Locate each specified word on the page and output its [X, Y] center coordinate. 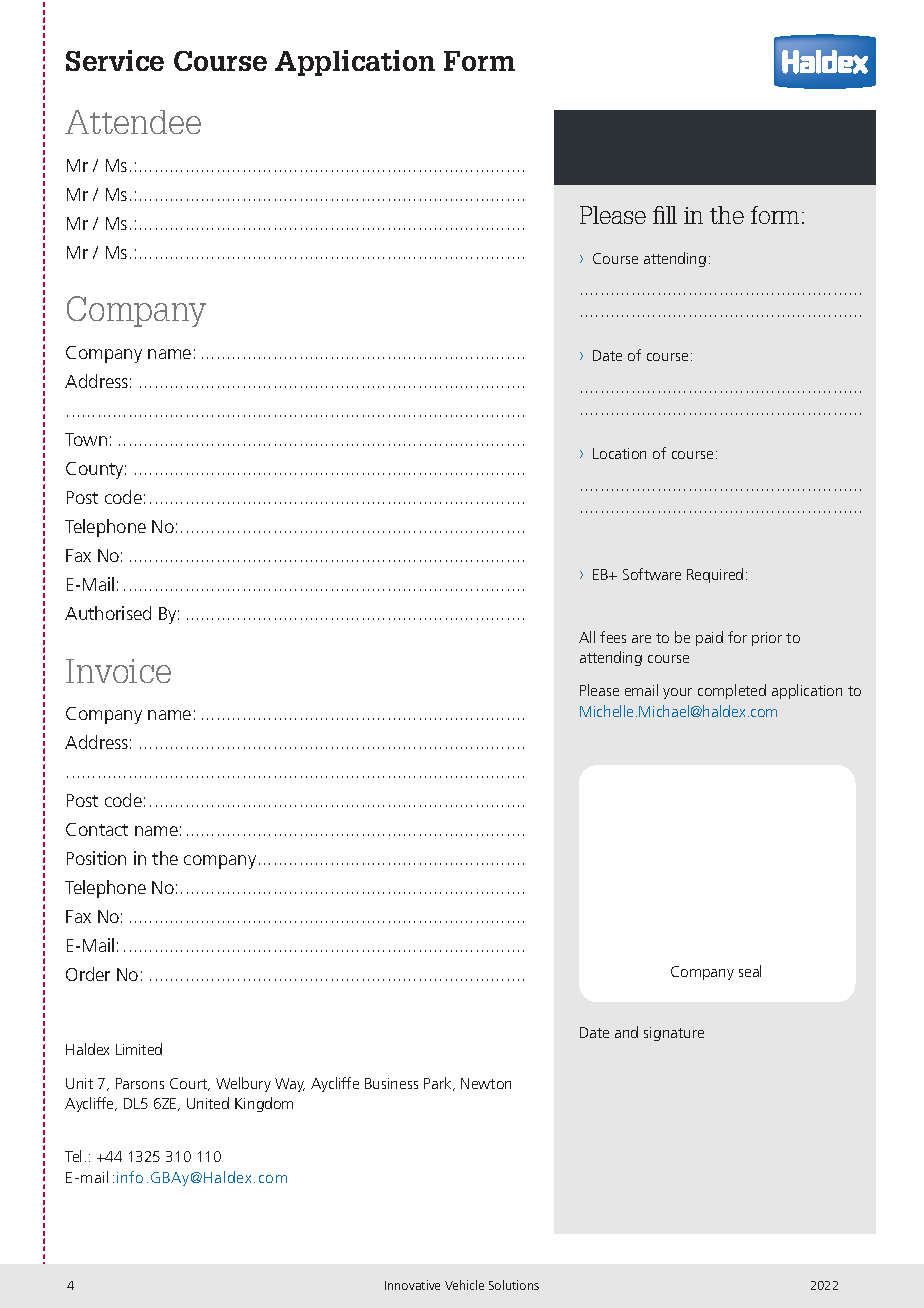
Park [439, 1084]
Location [619, 453]
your [677, 693]
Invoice [118, 671]
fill [665, 215]
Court [190, 1084]
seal [750, 971]
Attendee [133, 122]
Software [652, 574]
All [587, 637]
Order [88, 974]
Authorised [108, 613]
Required [715, 575]
